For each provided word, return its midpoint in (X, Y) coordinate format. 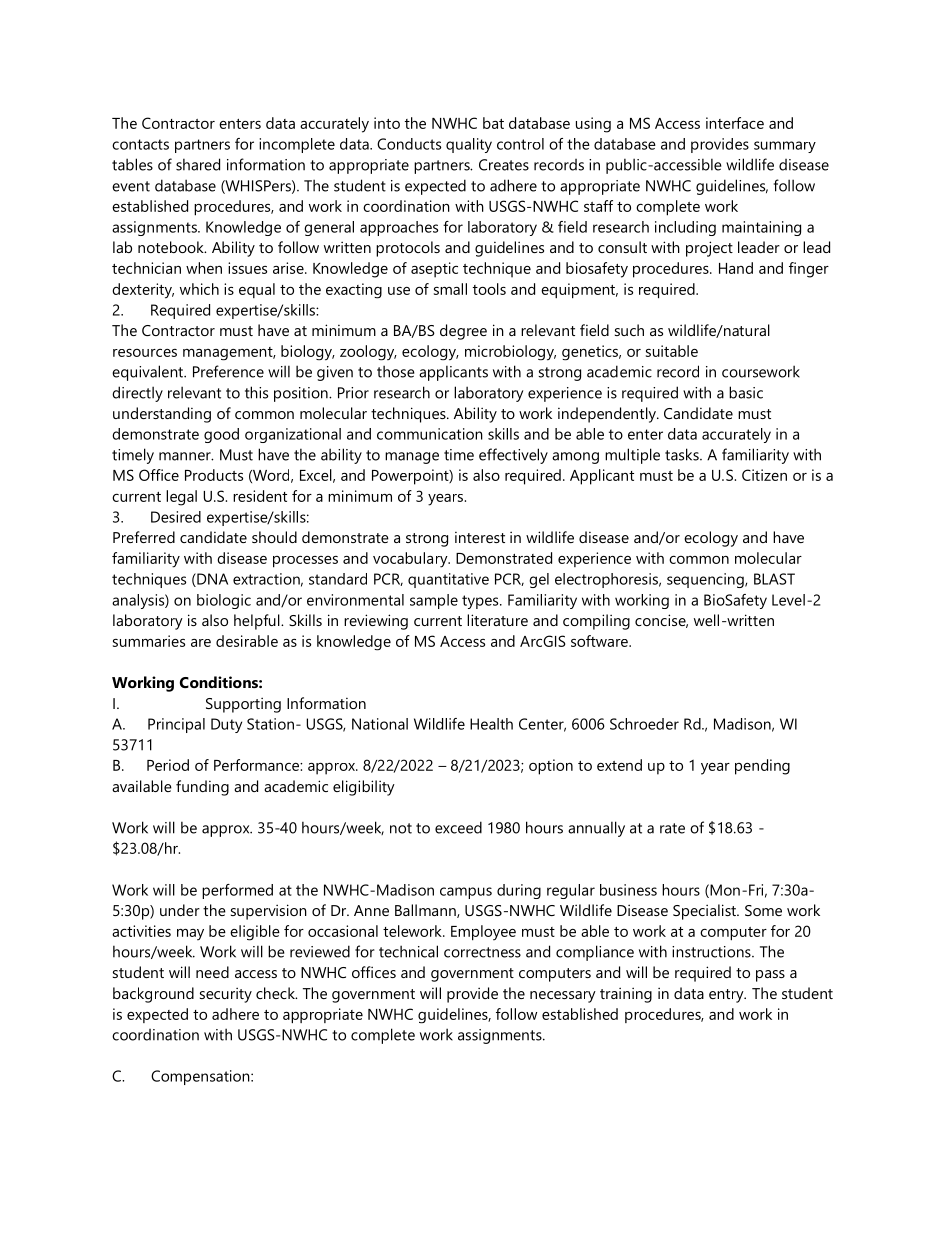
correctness (482, 952)
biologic (224, 601)
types (481, 602)
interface (735, 123)
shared (198, 164)
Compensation (201, 1077)
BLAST (774, 579)
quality (469, 145)
